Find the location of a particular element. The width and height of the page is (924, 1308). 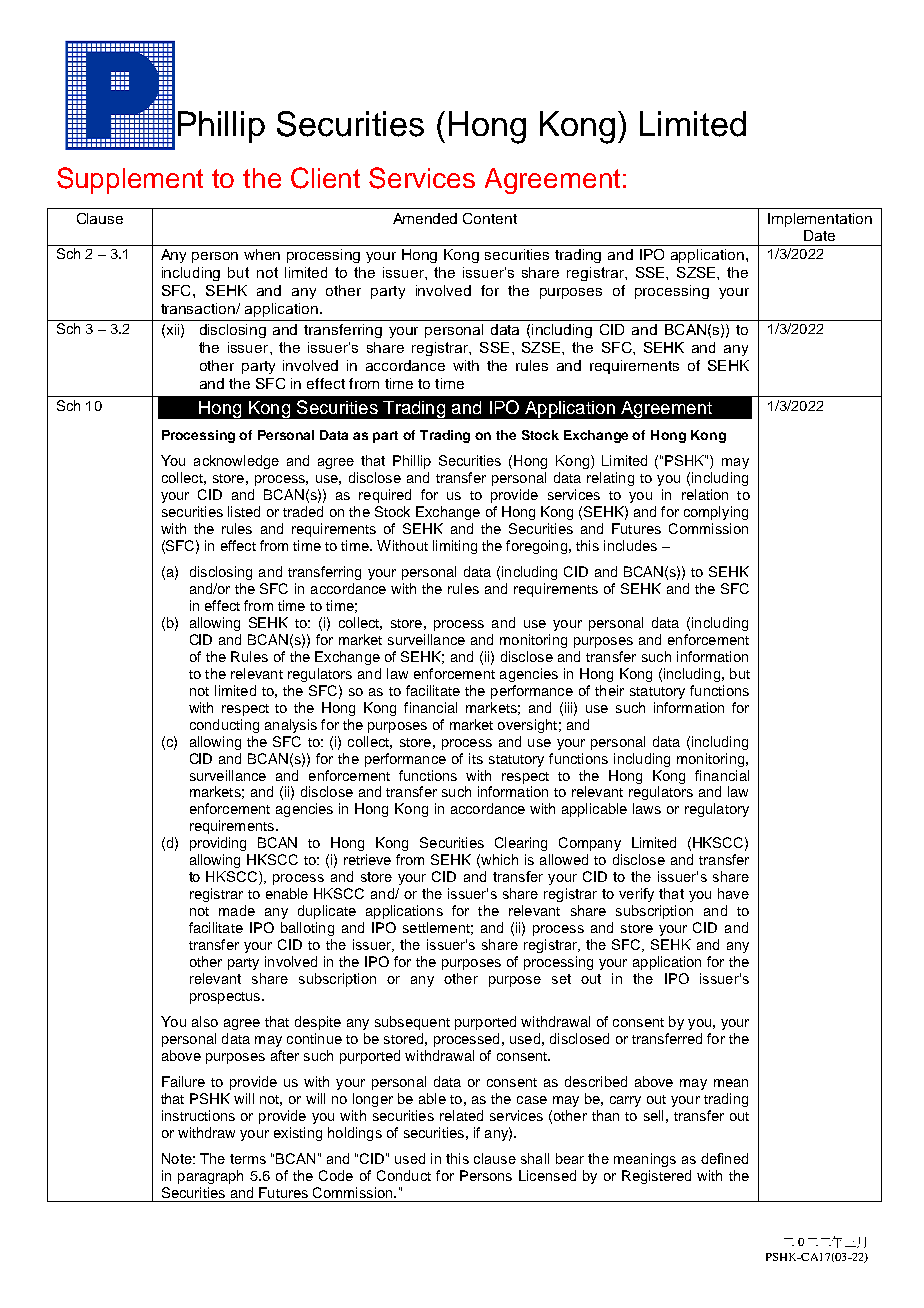

limiting is located at coordinates (455, 547).
